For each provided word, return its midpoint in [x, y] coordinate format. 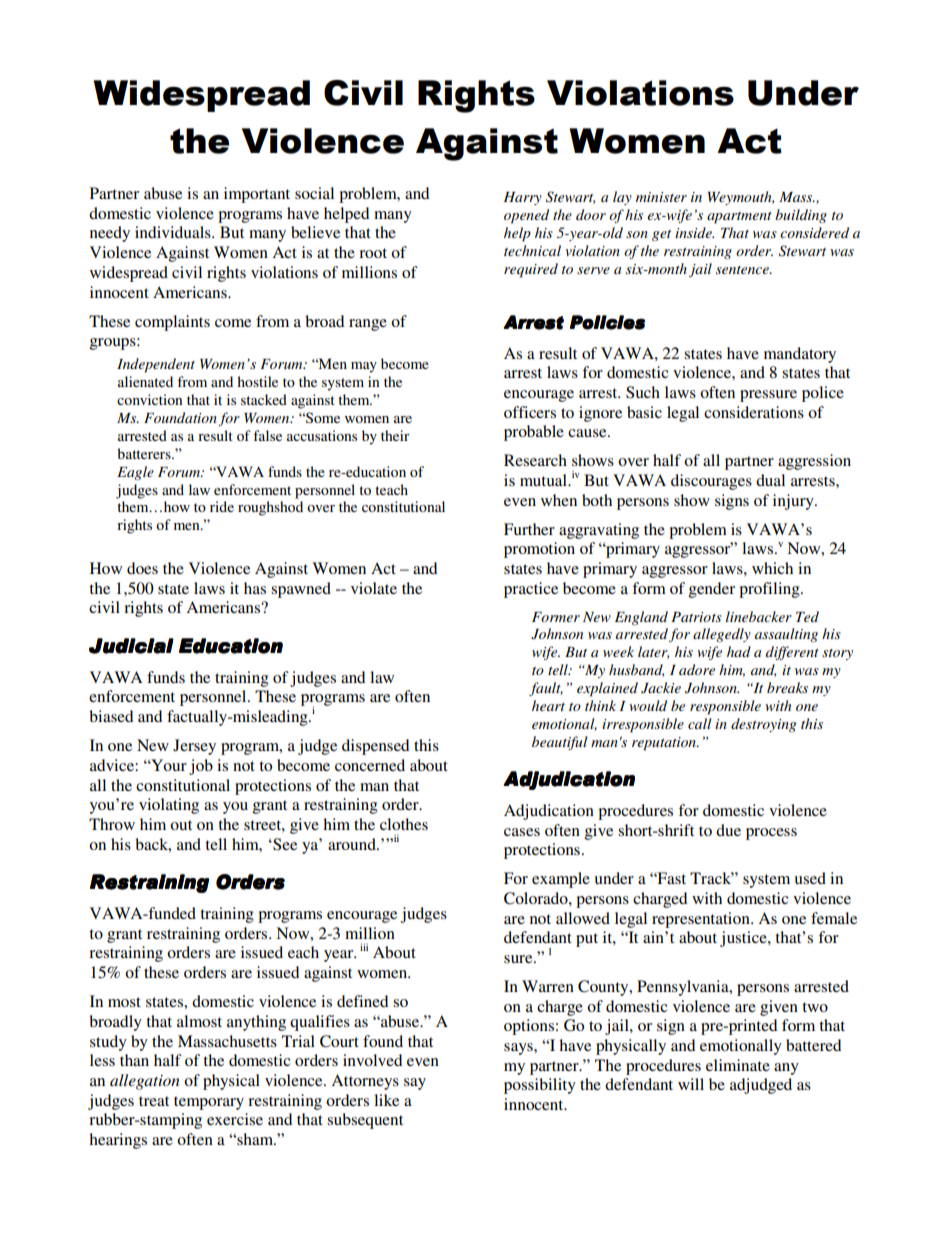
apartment [739, 218]
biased [111, 716]
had [739, 651]
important [257, 195]
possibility [540, 1086]
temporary [209, 1103]
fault [546, 689]
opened [526, 216]
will [691, 1084]
